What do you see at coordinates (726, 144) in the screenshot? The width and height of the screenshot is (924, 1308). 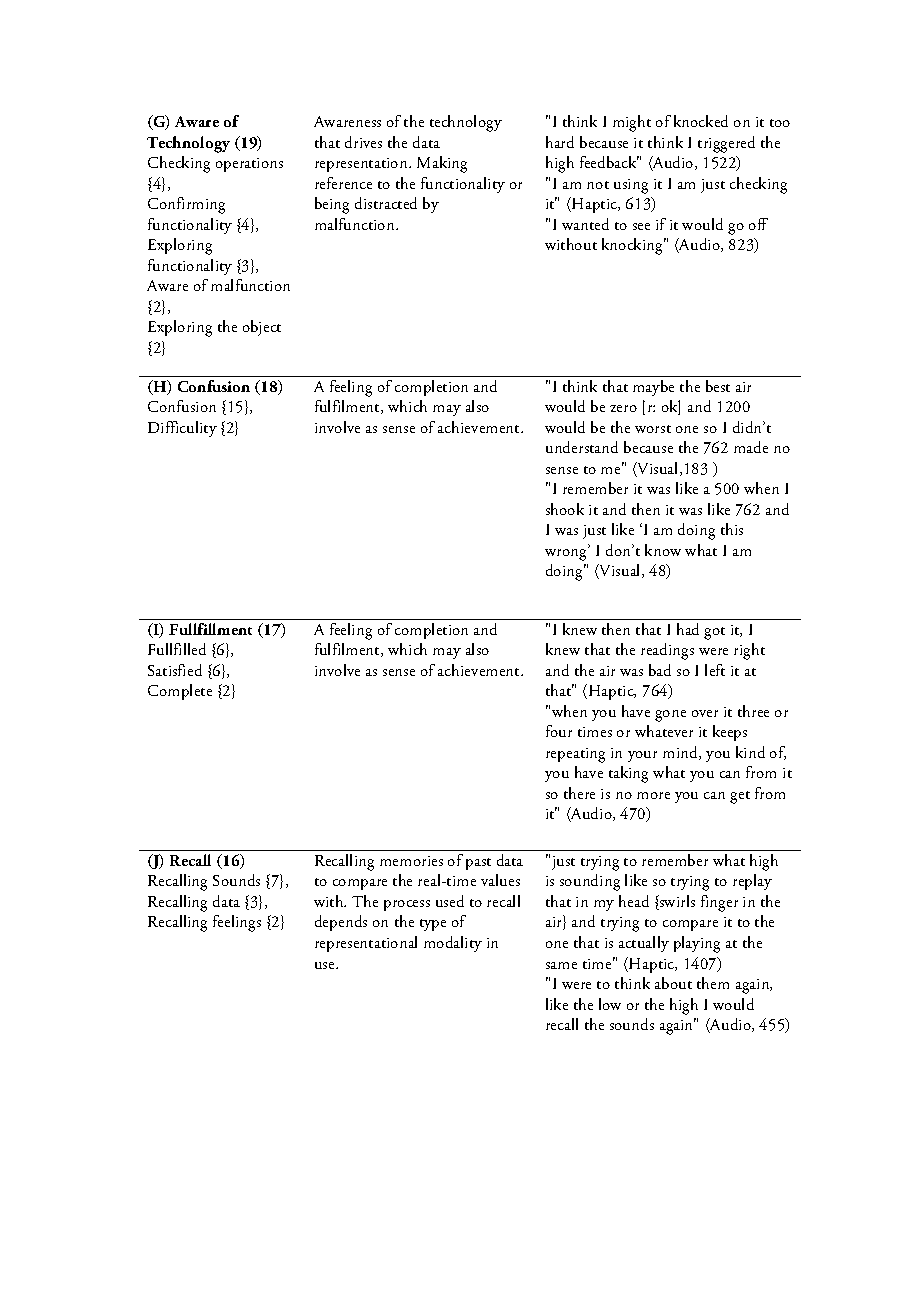 I see `triggered` at bounding box center [726, 144].
